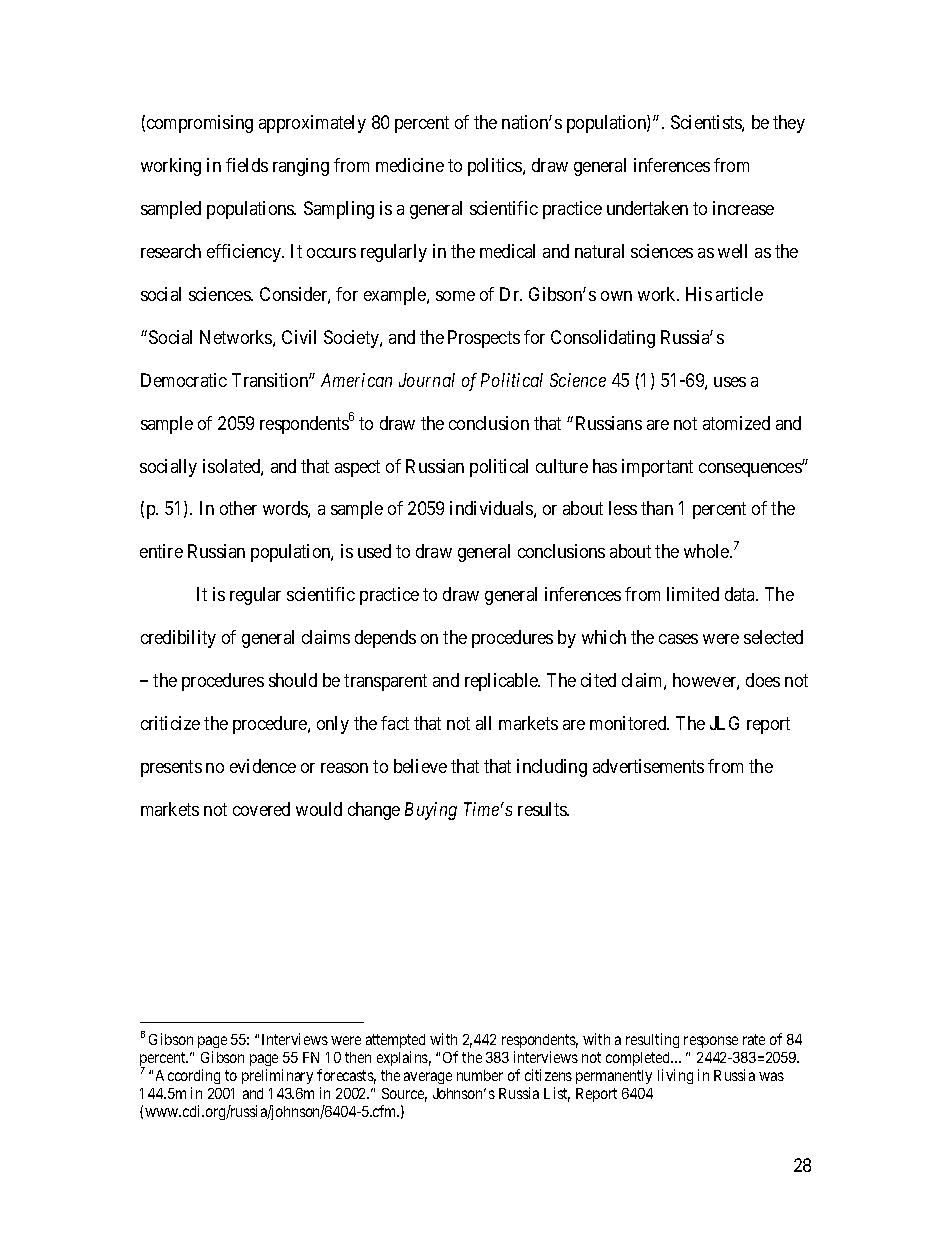 The width and height of the screenshot is (952, 1233). I want to click on Buying, so click(431, 811).
